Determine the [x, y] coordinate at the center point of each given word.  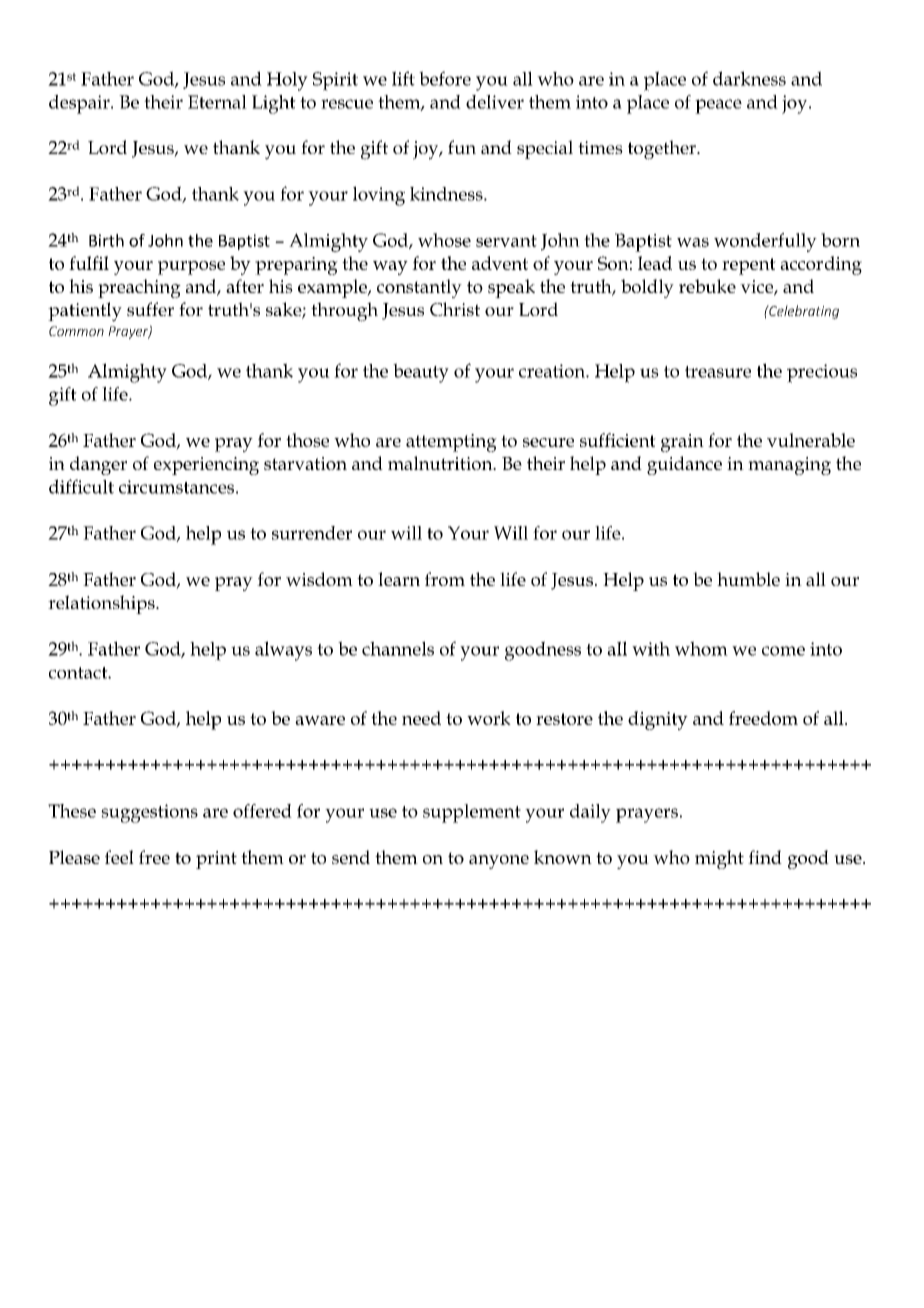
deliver [495, 102]
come [783, 651]
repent [749, 266]
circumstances [176, 487]
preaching [139, 288]
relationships [102, 604]
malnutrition [441, 463]
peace [718, 106]
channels [398, 648]
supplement [472, 813]
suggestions [149, 813]
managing [789, 466]
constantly [419, 288]
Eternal [217, 102]
